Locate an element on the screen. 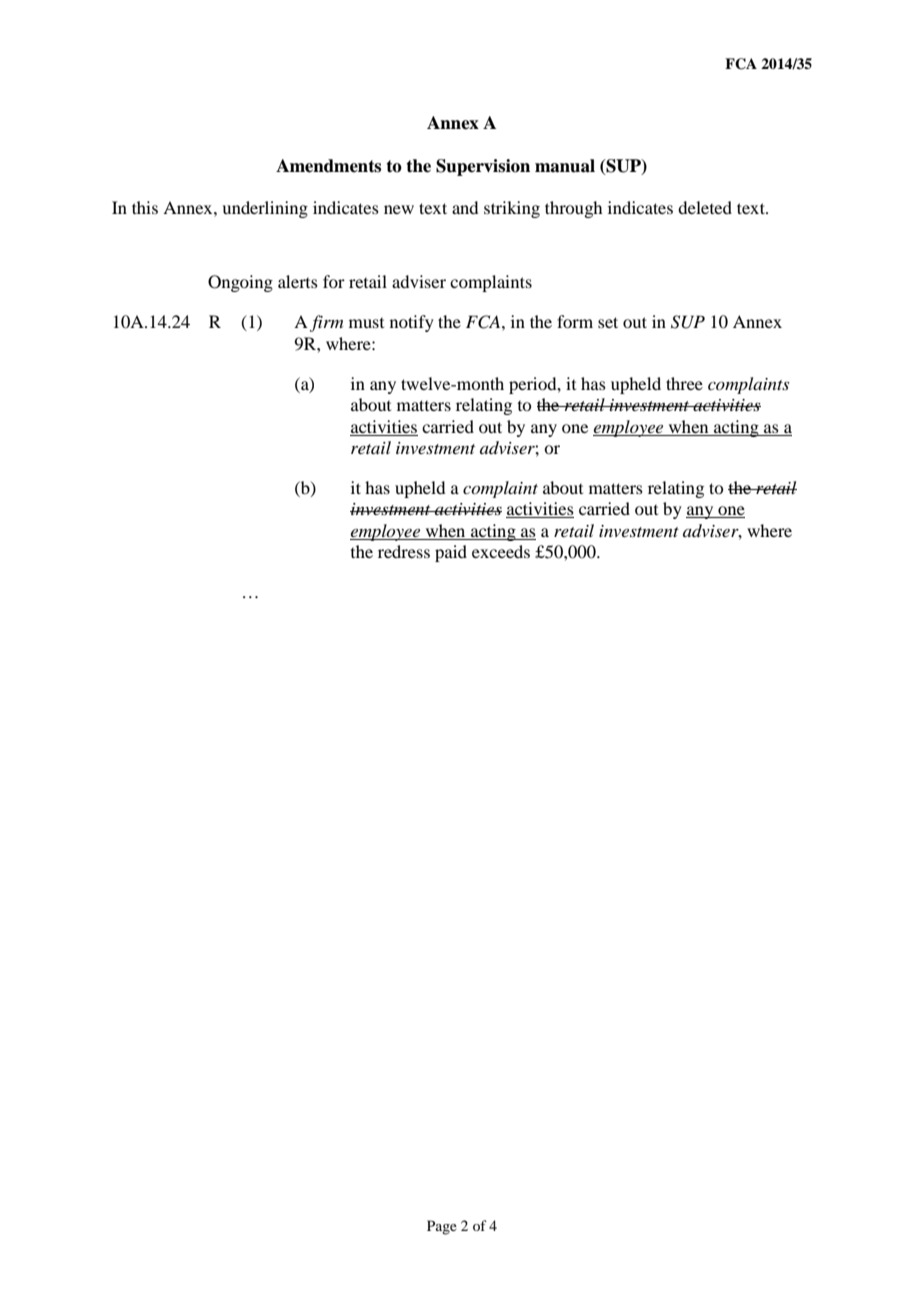  new is located at coordinates (399, 209).
